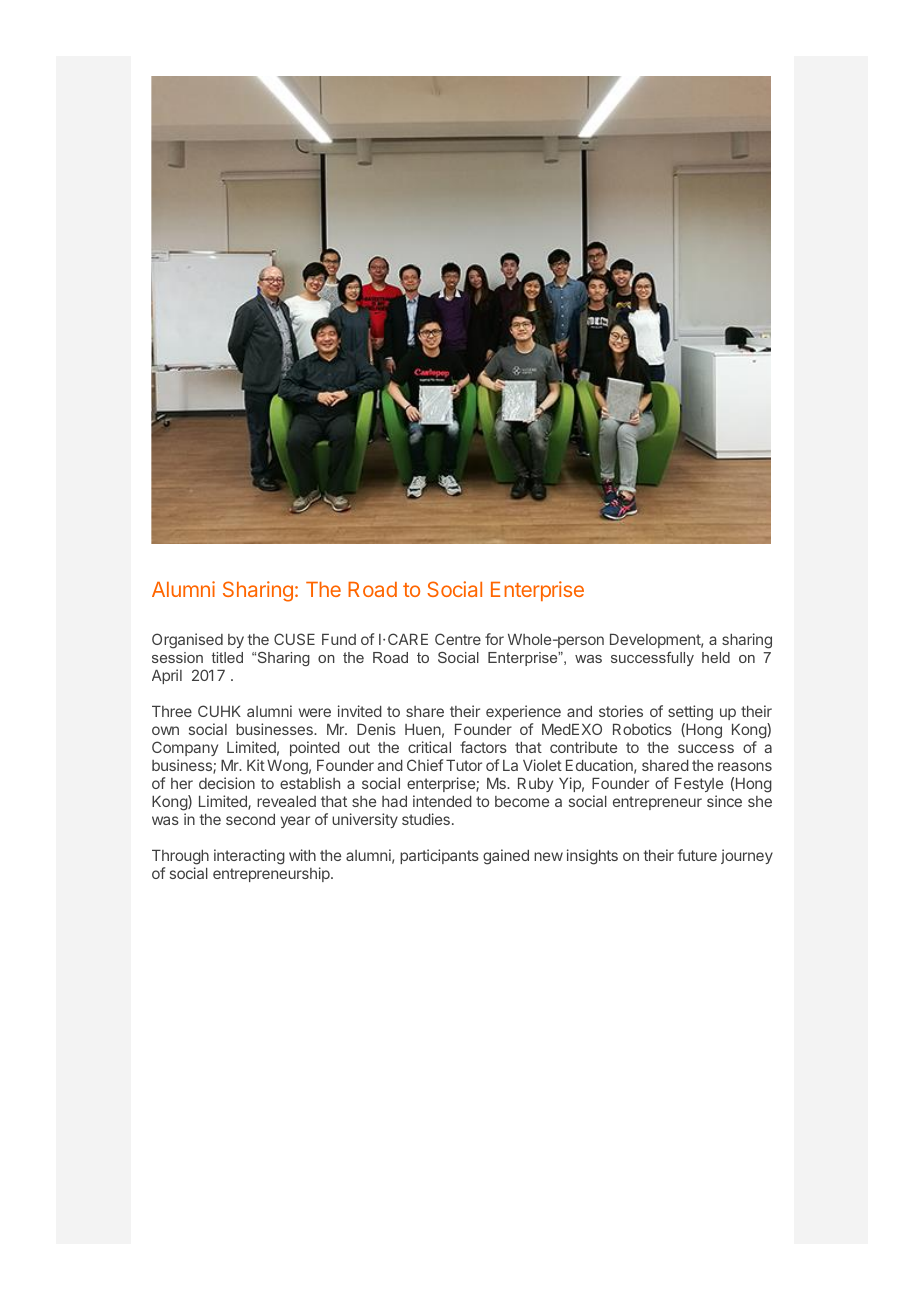  What do you see at coordinates (724, 801) in the image?
I see `since` at bounding box center [724, 801].
